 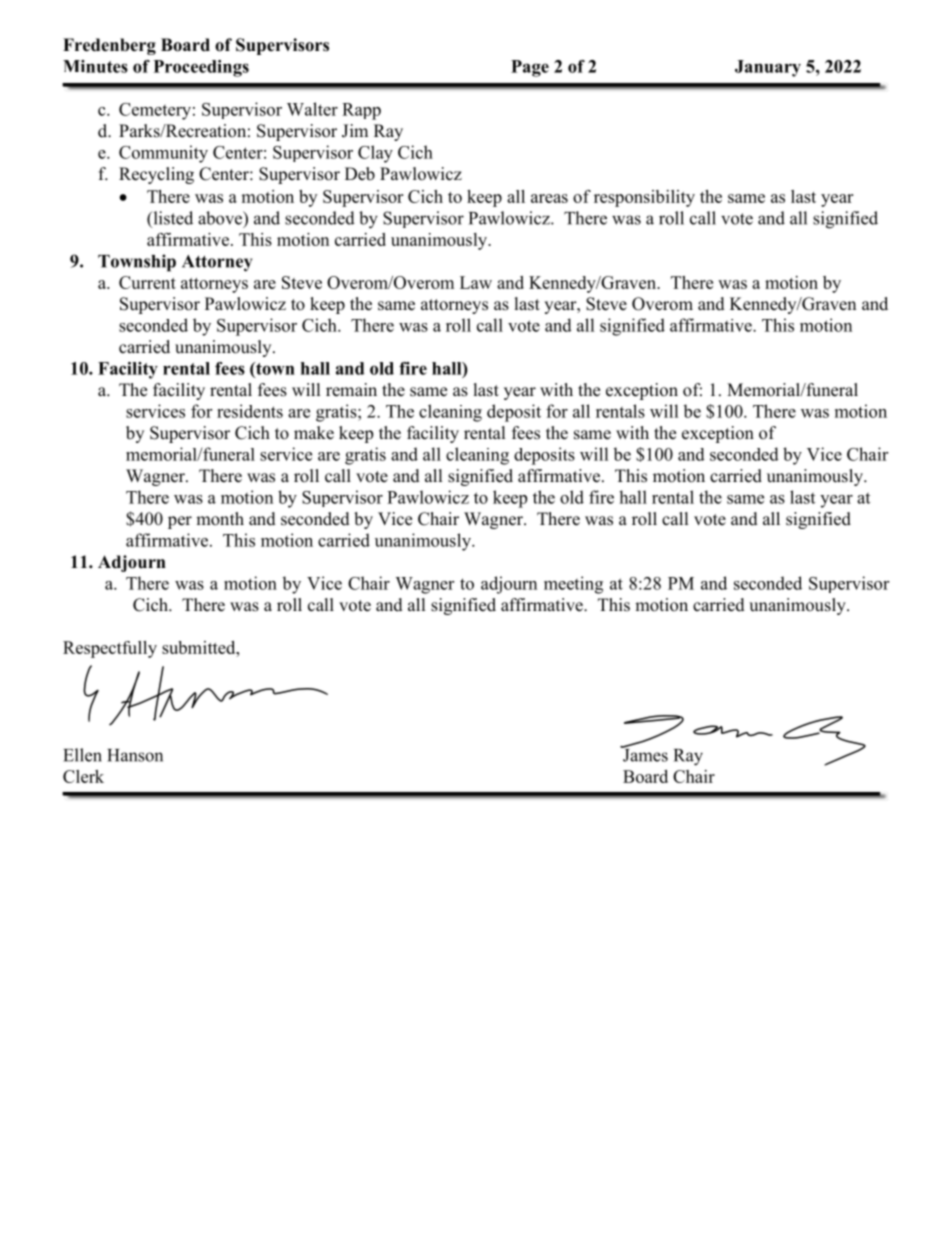 What do you see at coordinates (147, 282) in the page?
I see `Current` at bounding box center [147, 282].
